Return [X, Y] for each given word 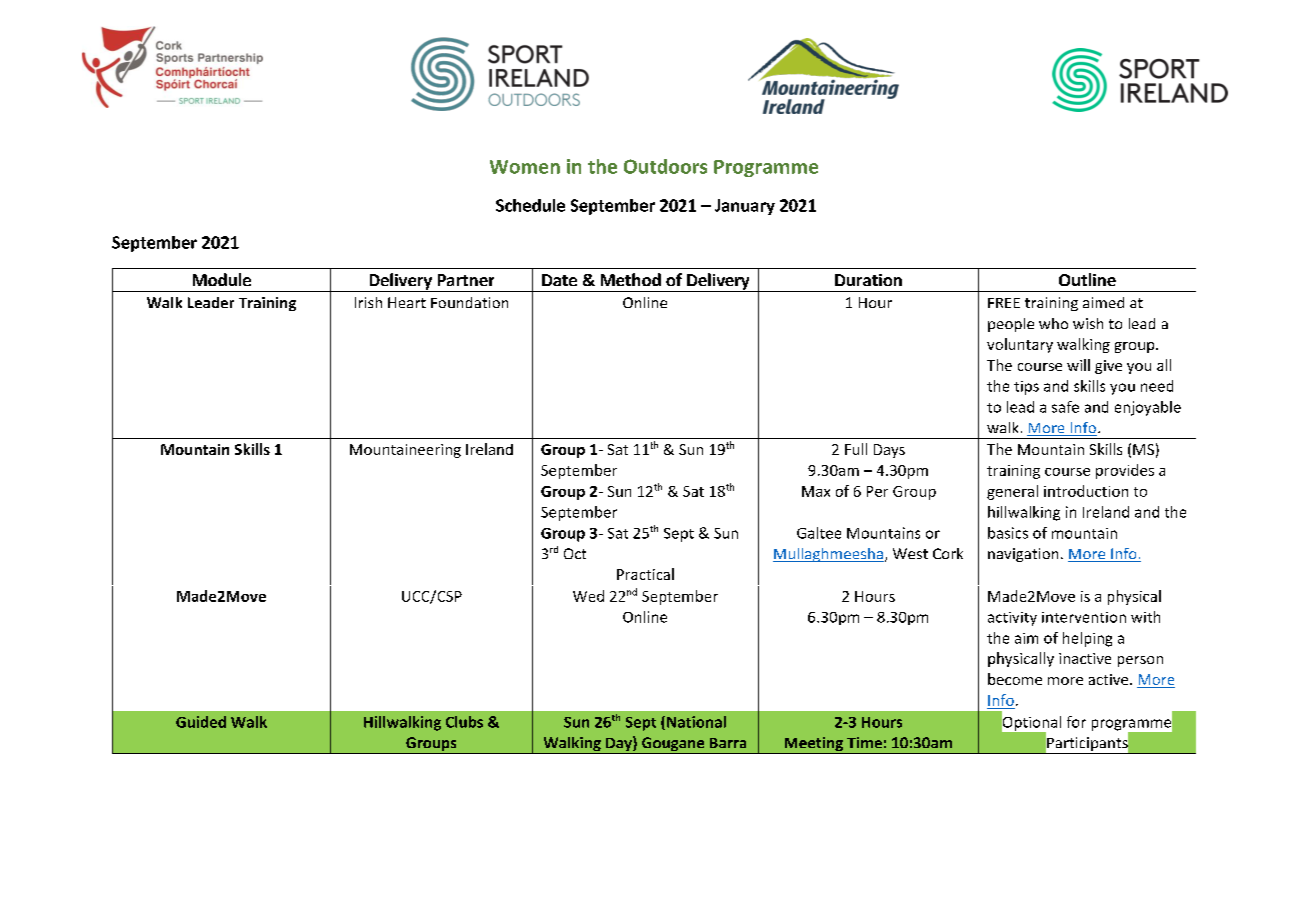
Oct [575, 553]
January [745, 207]
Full [856, 449]
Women [525, 167]
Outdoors [665, 166]
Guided [201, 722]
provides [1125, 471]
